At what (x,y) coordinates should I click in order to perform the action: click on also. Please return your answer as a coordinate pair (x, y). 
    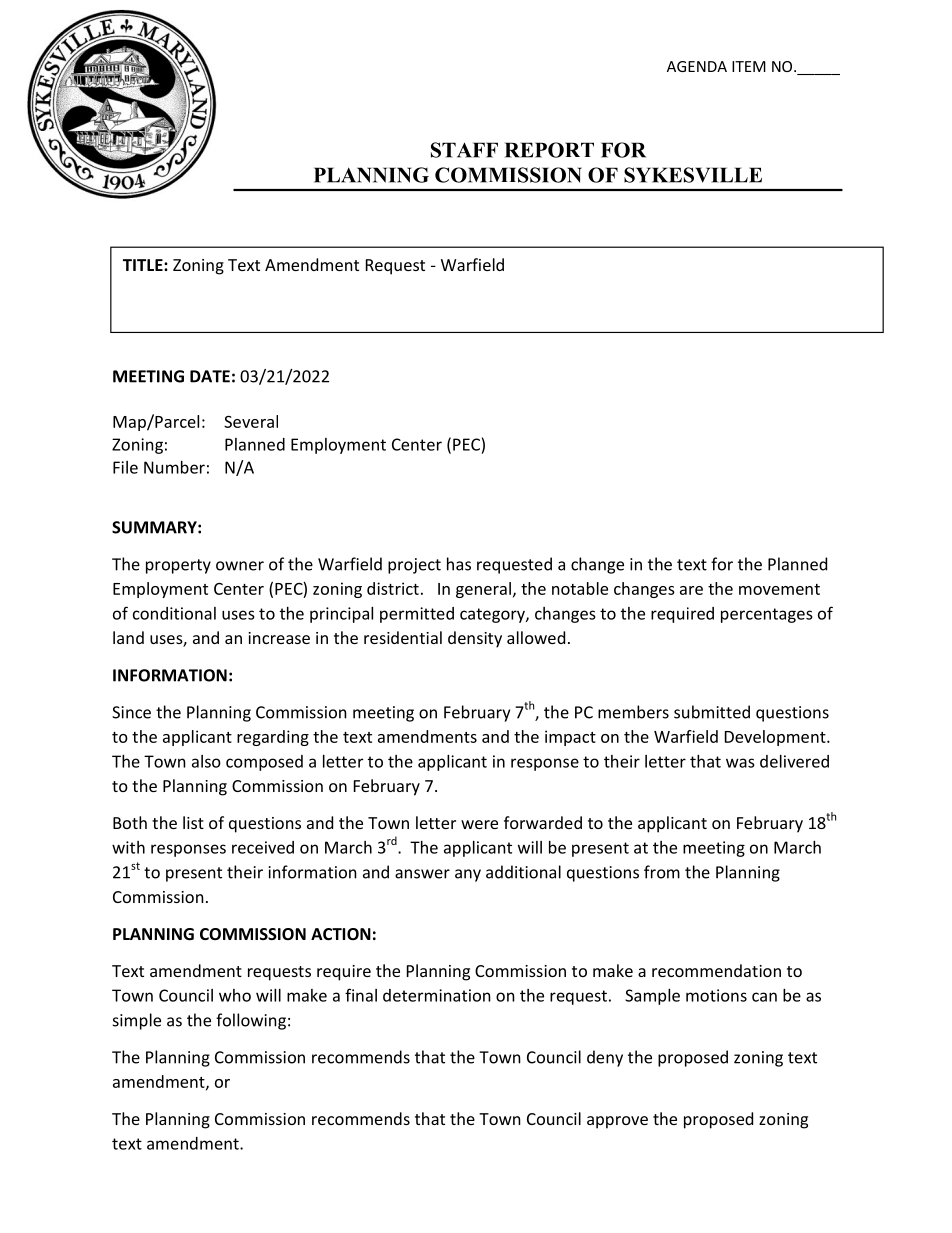
    Looking at the image, I should click on (206, 761).
